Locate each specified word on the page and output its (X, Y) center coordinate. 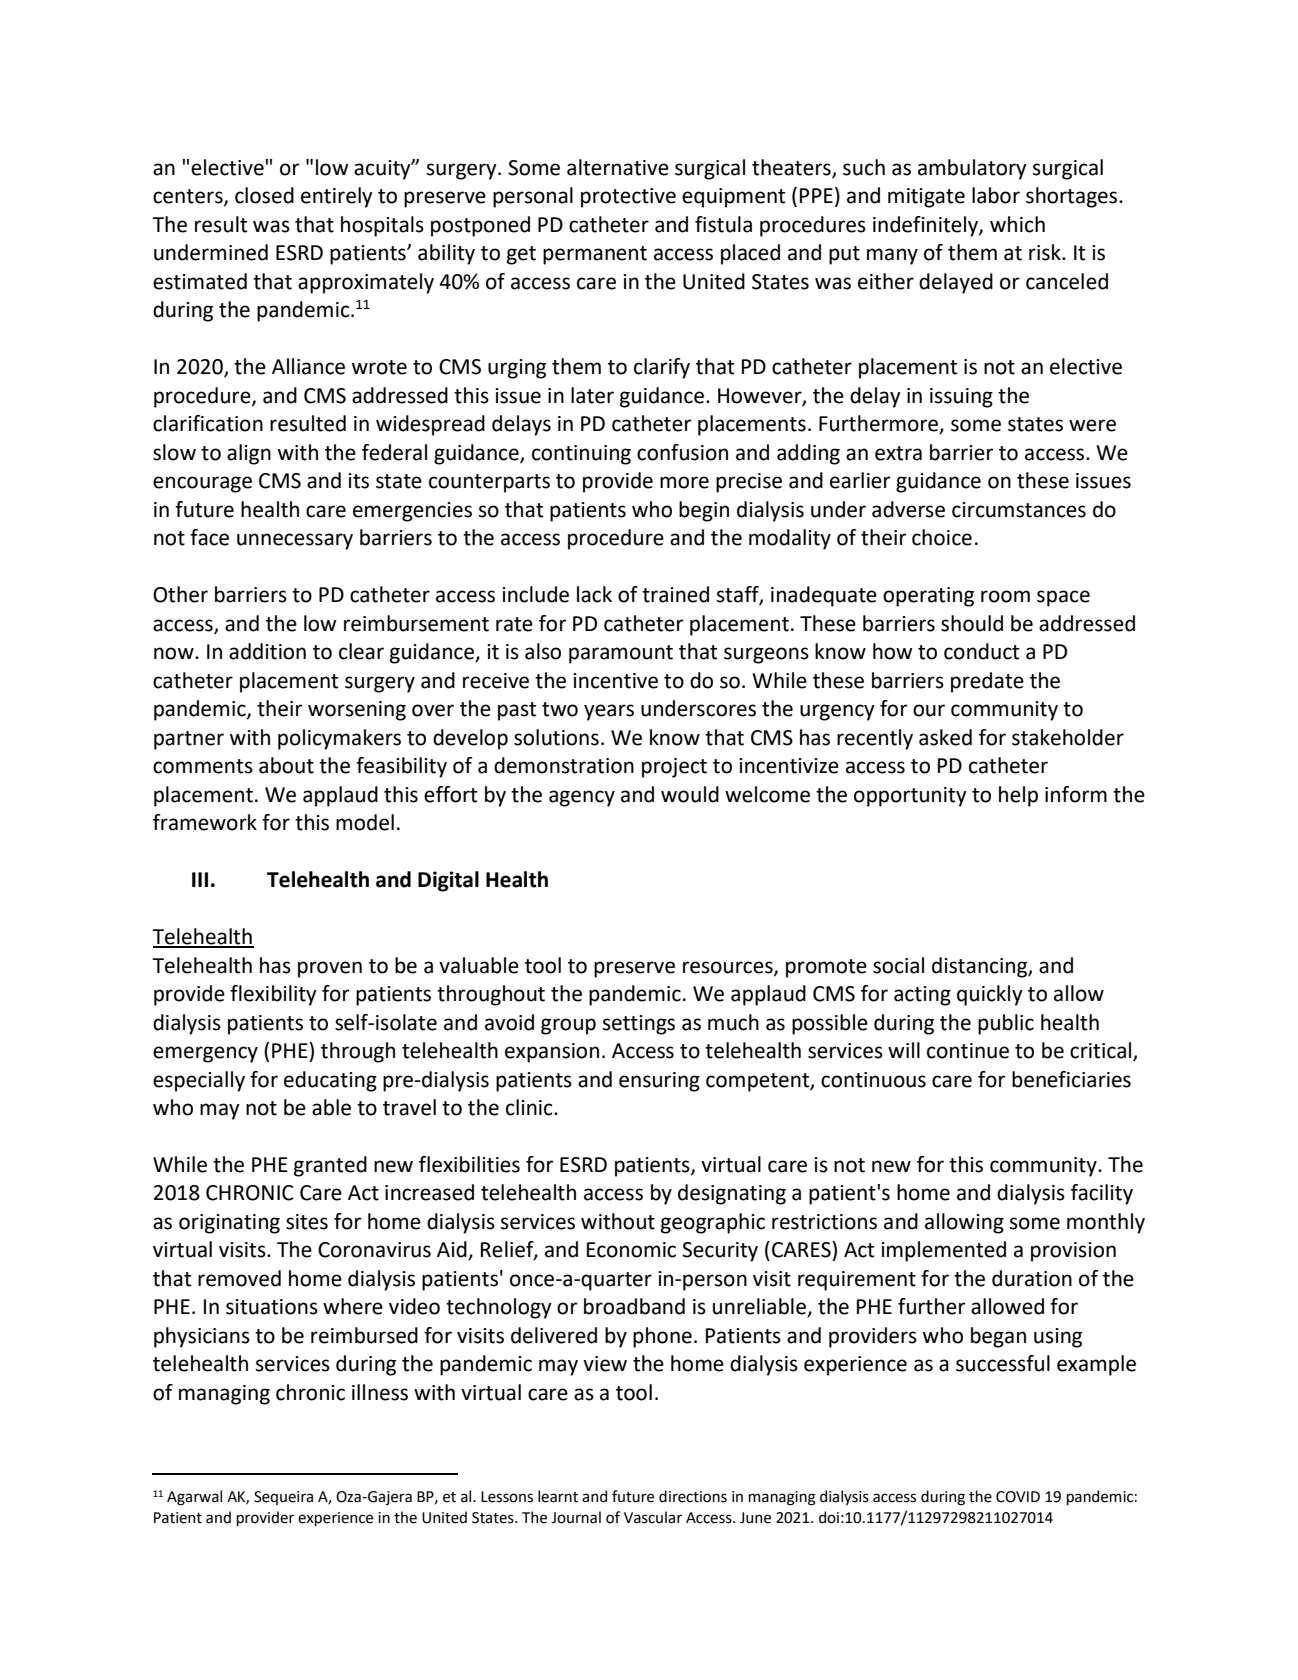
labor (996, 195)
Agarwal (194, 1498)
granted (330, 1166)
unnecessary (295, 541)
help (1018, 796)
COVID (1018, 1497)
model (365, 822)
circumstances (1019, 510)
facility (1102, 1194)
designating (732, 1194)
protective (628, 198)
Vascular (653, 1517)
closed (264, 195)
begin (704, 511)
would (690, 794)
